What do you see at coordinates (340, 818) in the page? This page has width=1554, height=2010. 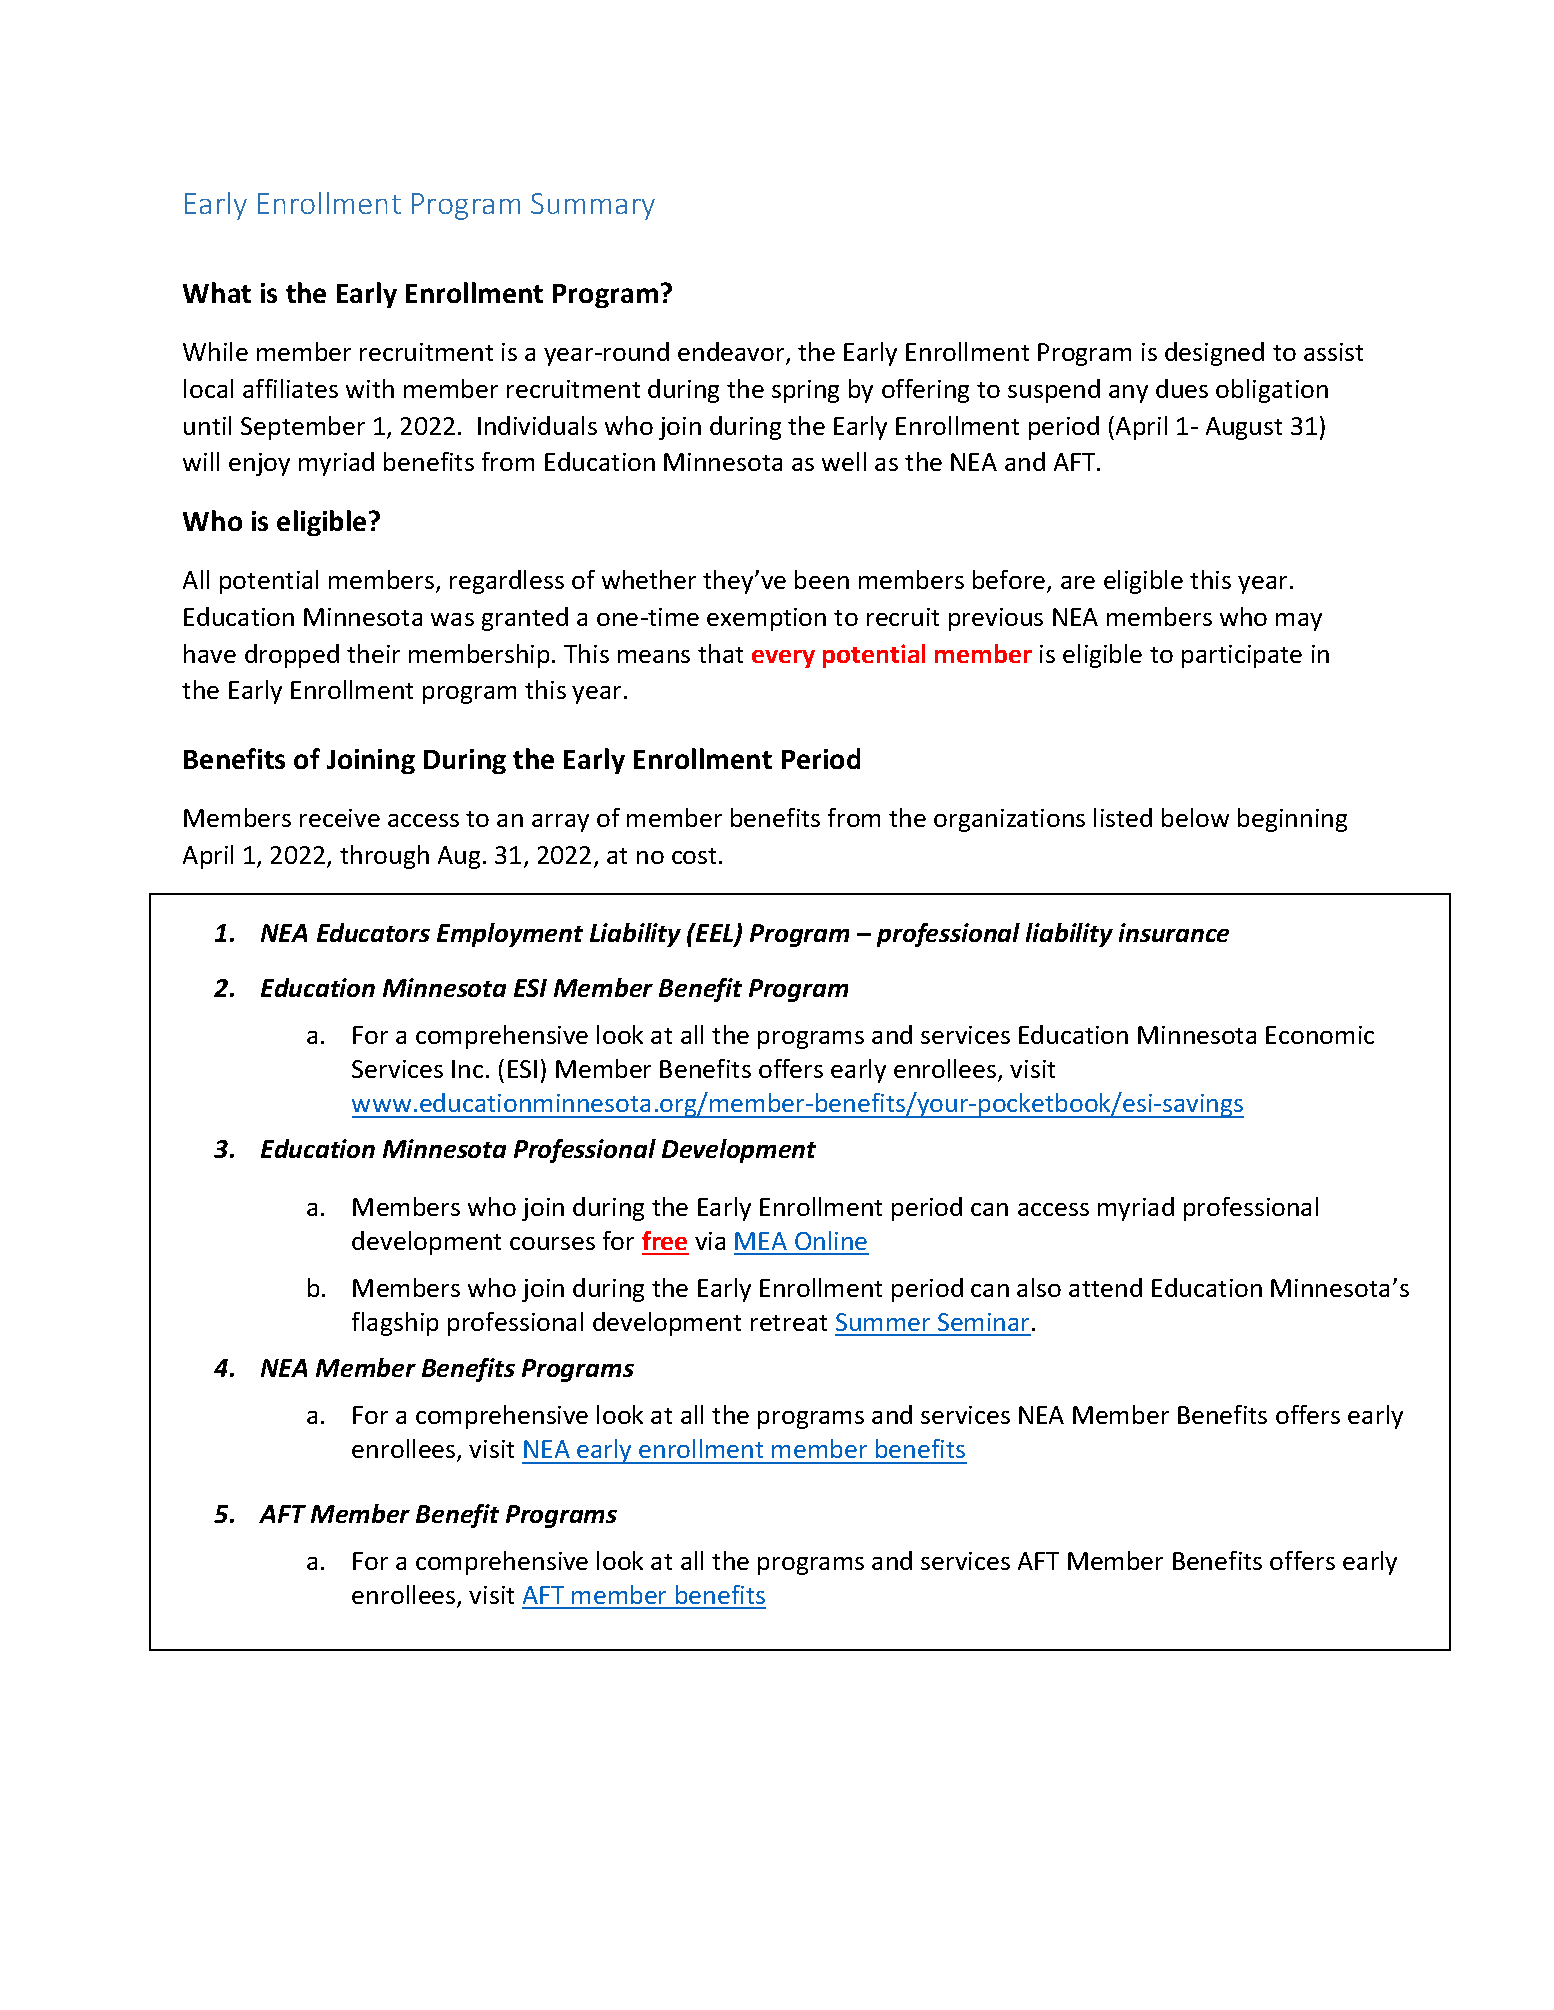 I see `receive` at bounding box center [340, 818].
